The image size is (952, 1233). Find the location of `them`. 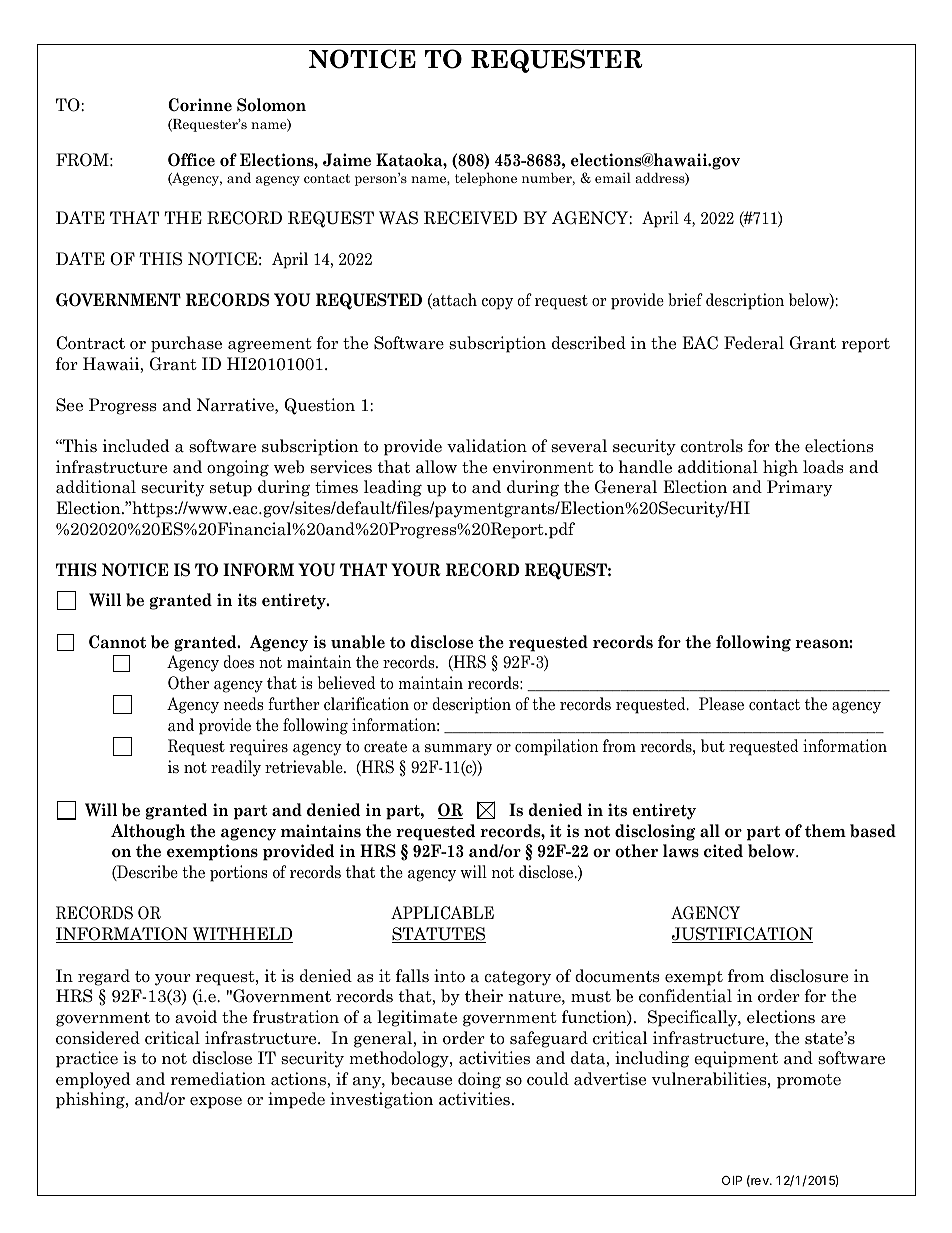

them is located at coordinates (825, 831).
